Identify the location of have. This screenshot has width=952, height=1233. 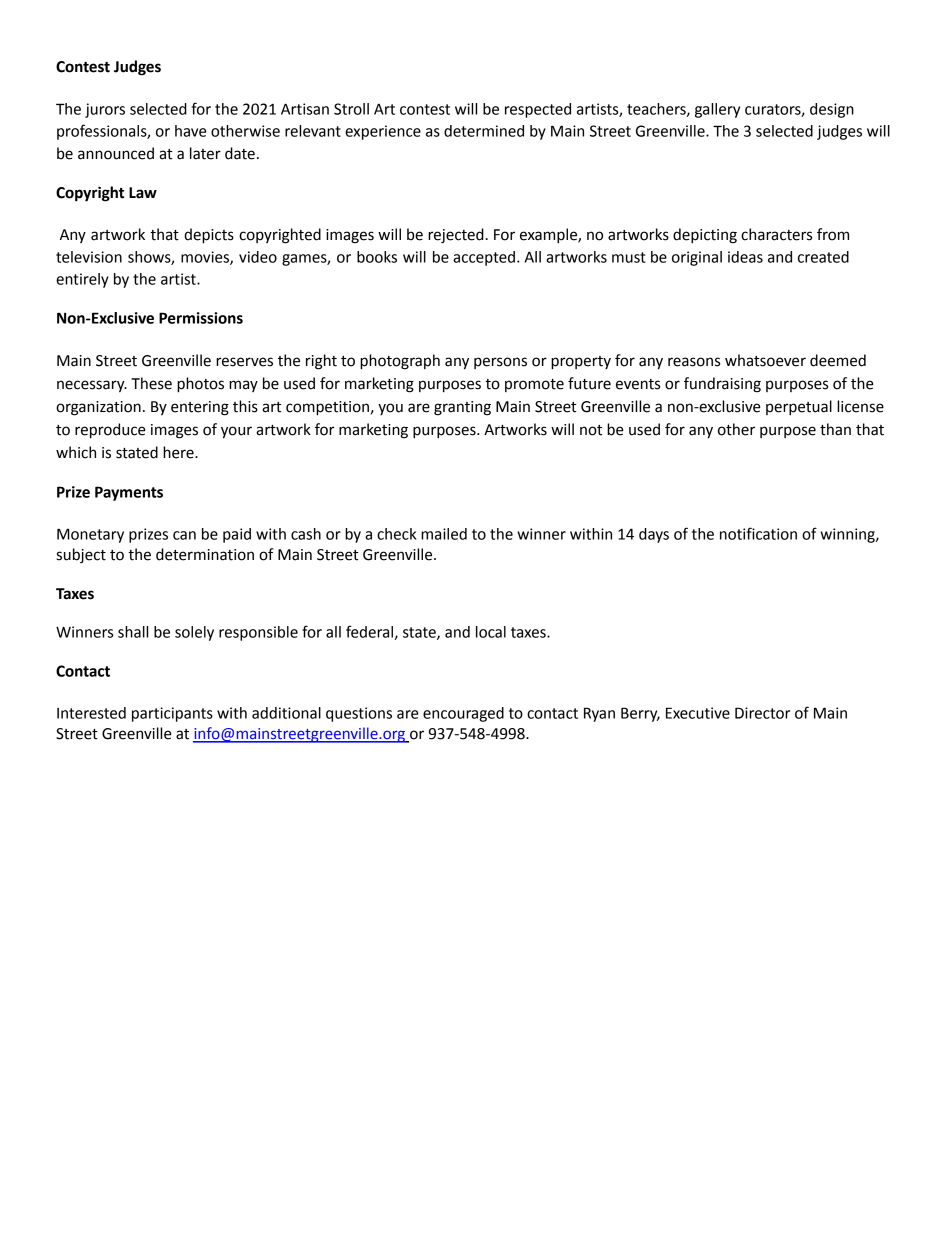
(191, 131).
